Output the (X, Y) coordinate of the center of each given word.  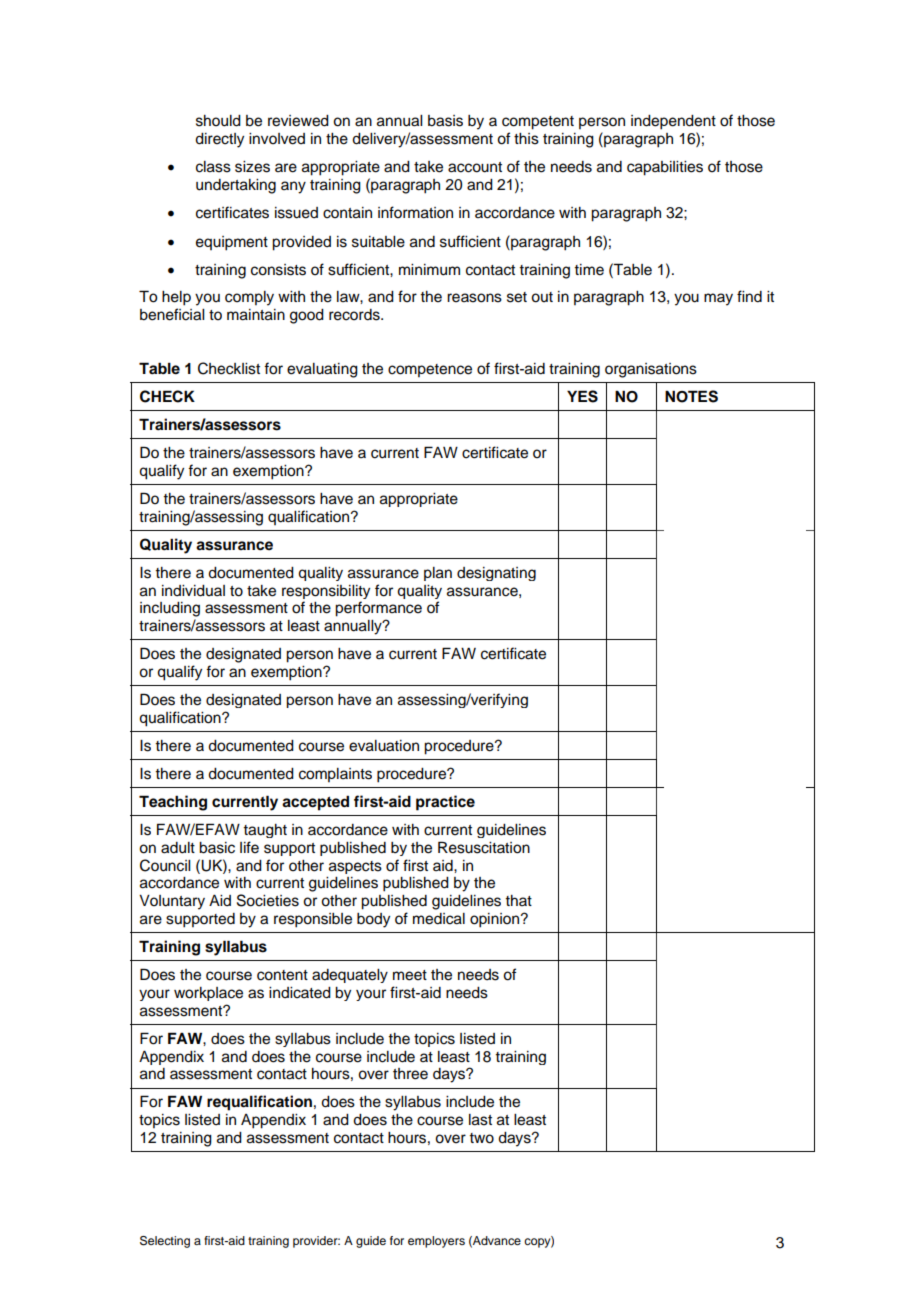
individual (193, 591)
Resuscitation (484, 847)
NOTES (691, 396)
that (518, 900)
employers (436, 1242)
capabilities (665, 168)
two (481, 1138)
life (249, 847)
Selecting (165, 1242)
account (475, 167)
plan (438, 574)
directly (219, 140)
